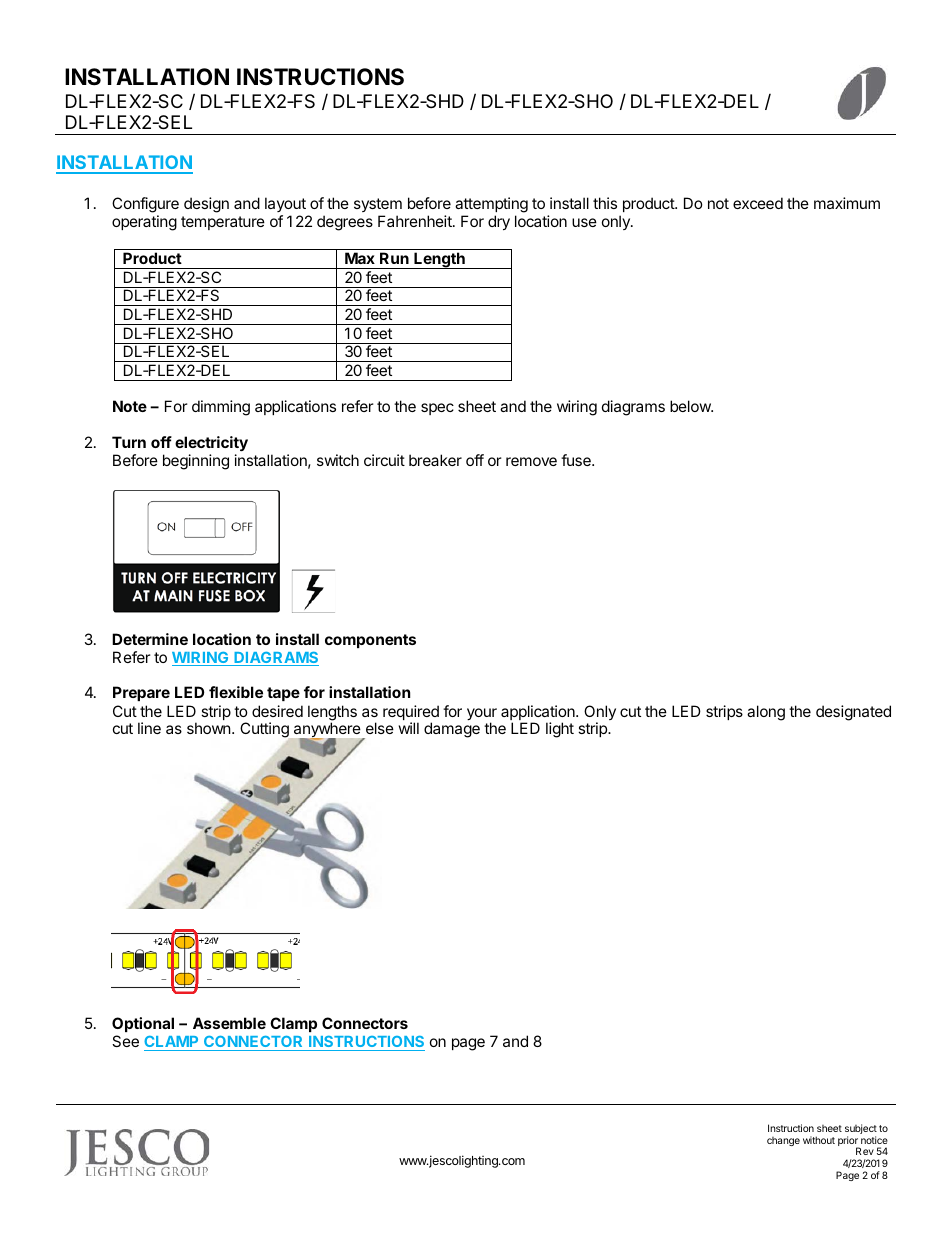 The image size is (952, 1233). Describe the element at coordinates (223, 223) in the screenshot. I see `temperature` at that location.
